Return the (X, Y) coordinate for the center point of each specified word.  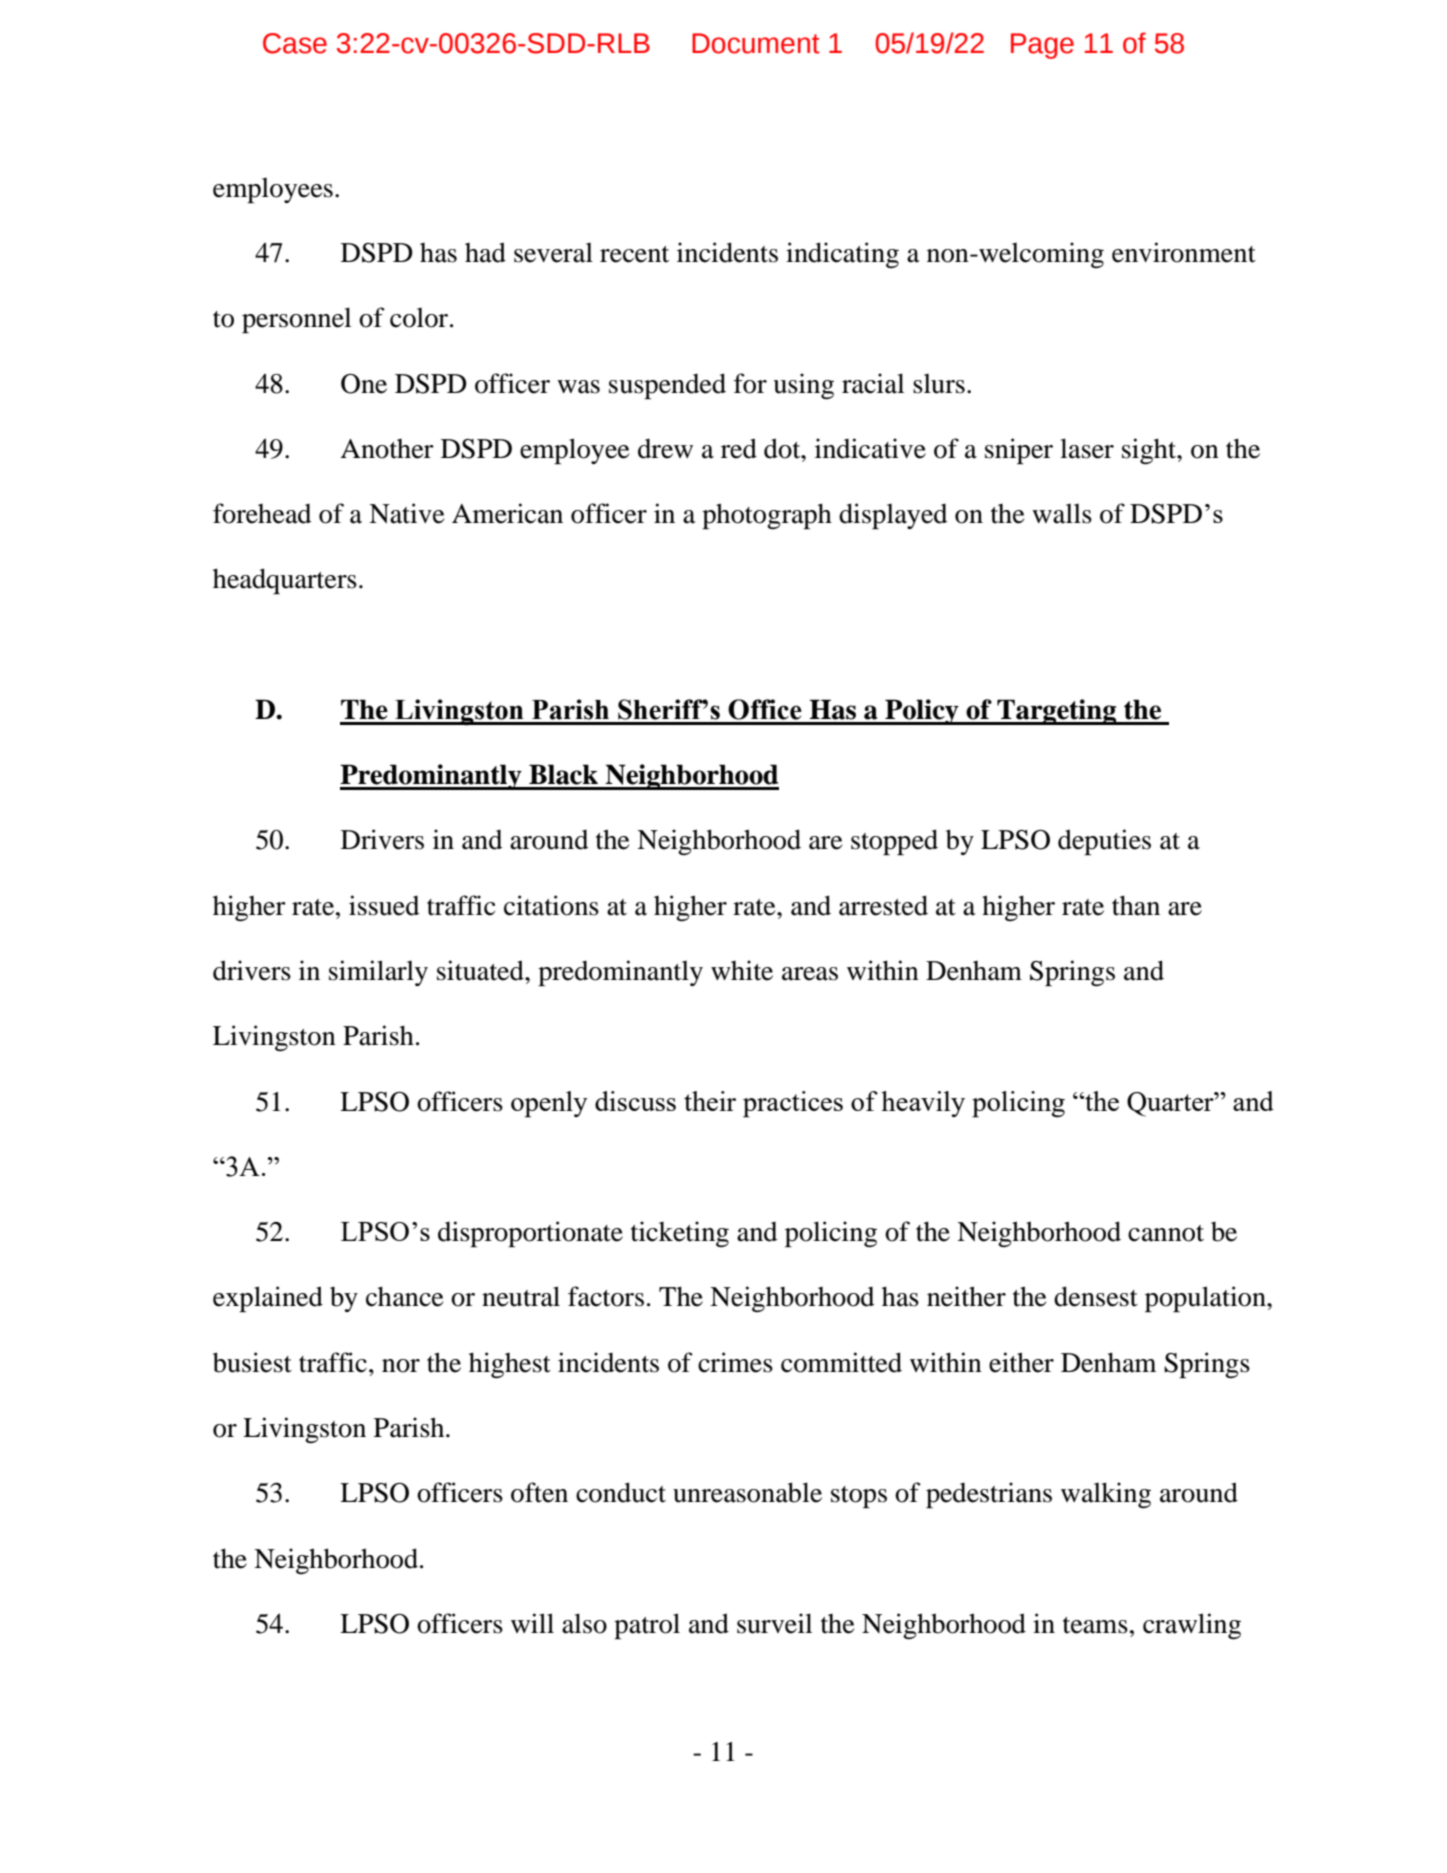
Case (295, 43)
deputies (1104, 842)
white (742, 970)
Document (756, 43)
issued (384, 905)
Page (1042, 46)
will (532, 1623)
